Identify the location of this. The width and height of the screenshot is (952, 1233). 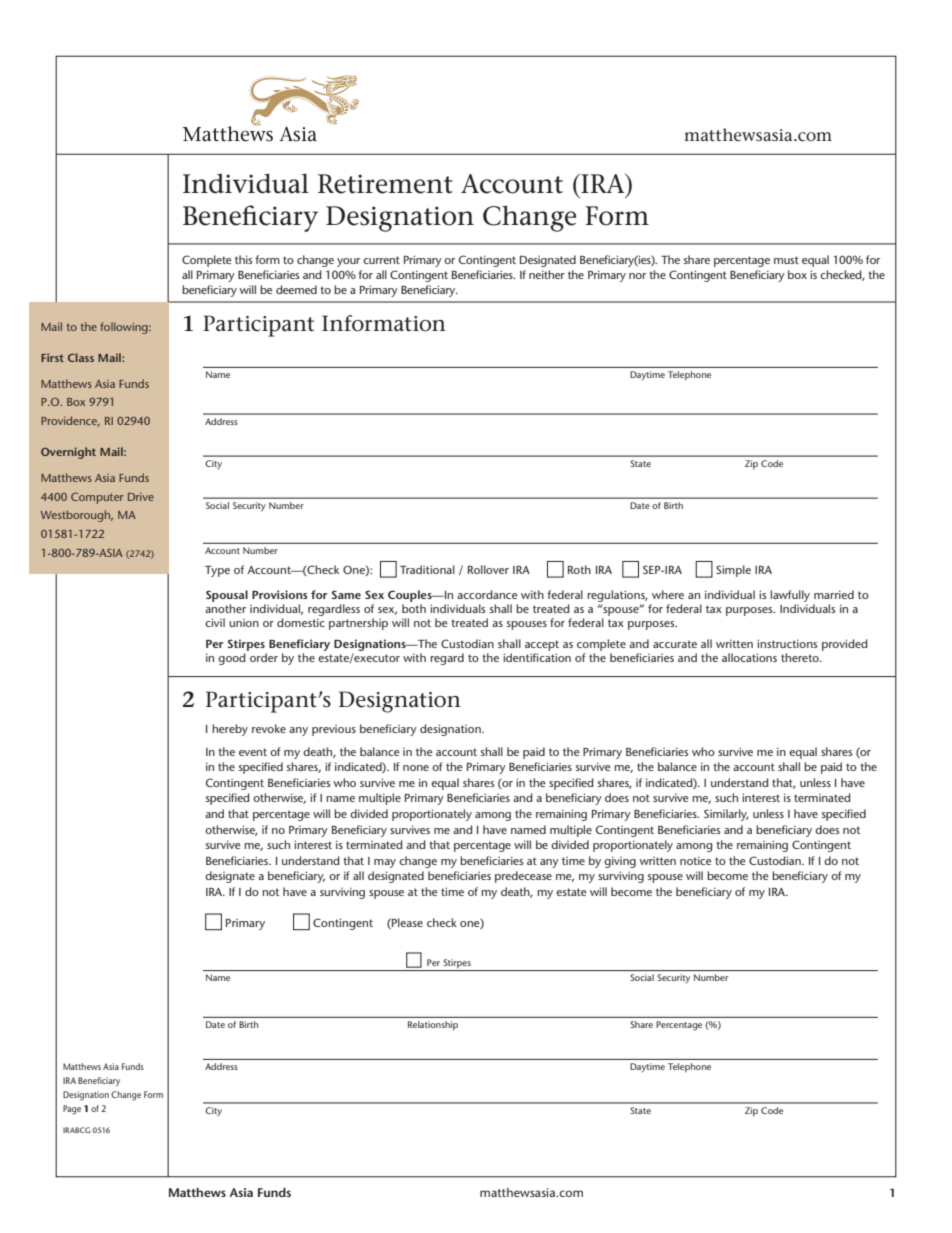
(243, 259).
